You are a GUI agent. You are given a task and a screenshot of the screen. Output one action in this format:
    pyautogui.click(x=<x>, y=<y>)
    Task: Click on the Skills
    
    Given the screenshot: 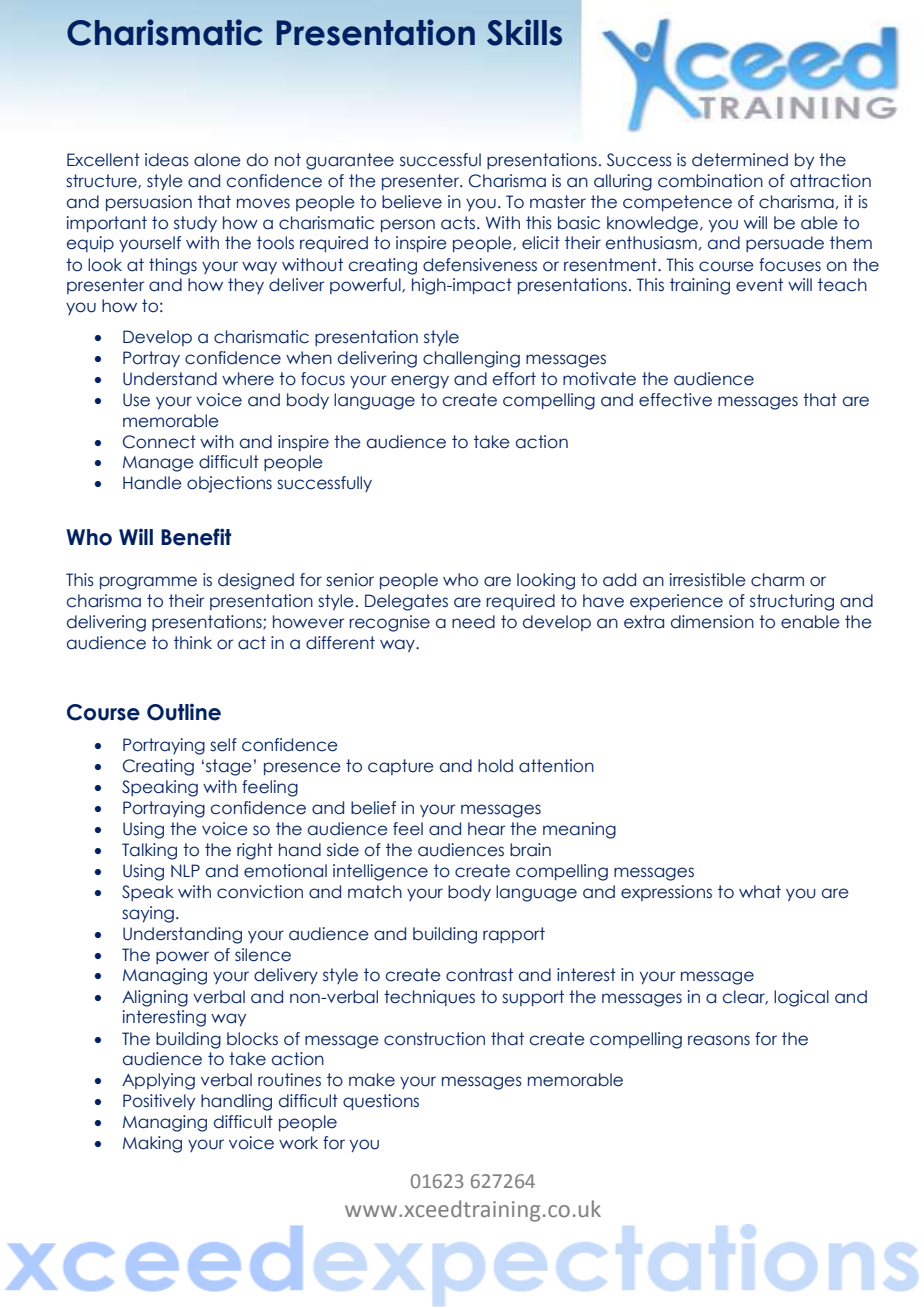 What is the action you would take?
    pyautogui.click(x=524, y=32)
